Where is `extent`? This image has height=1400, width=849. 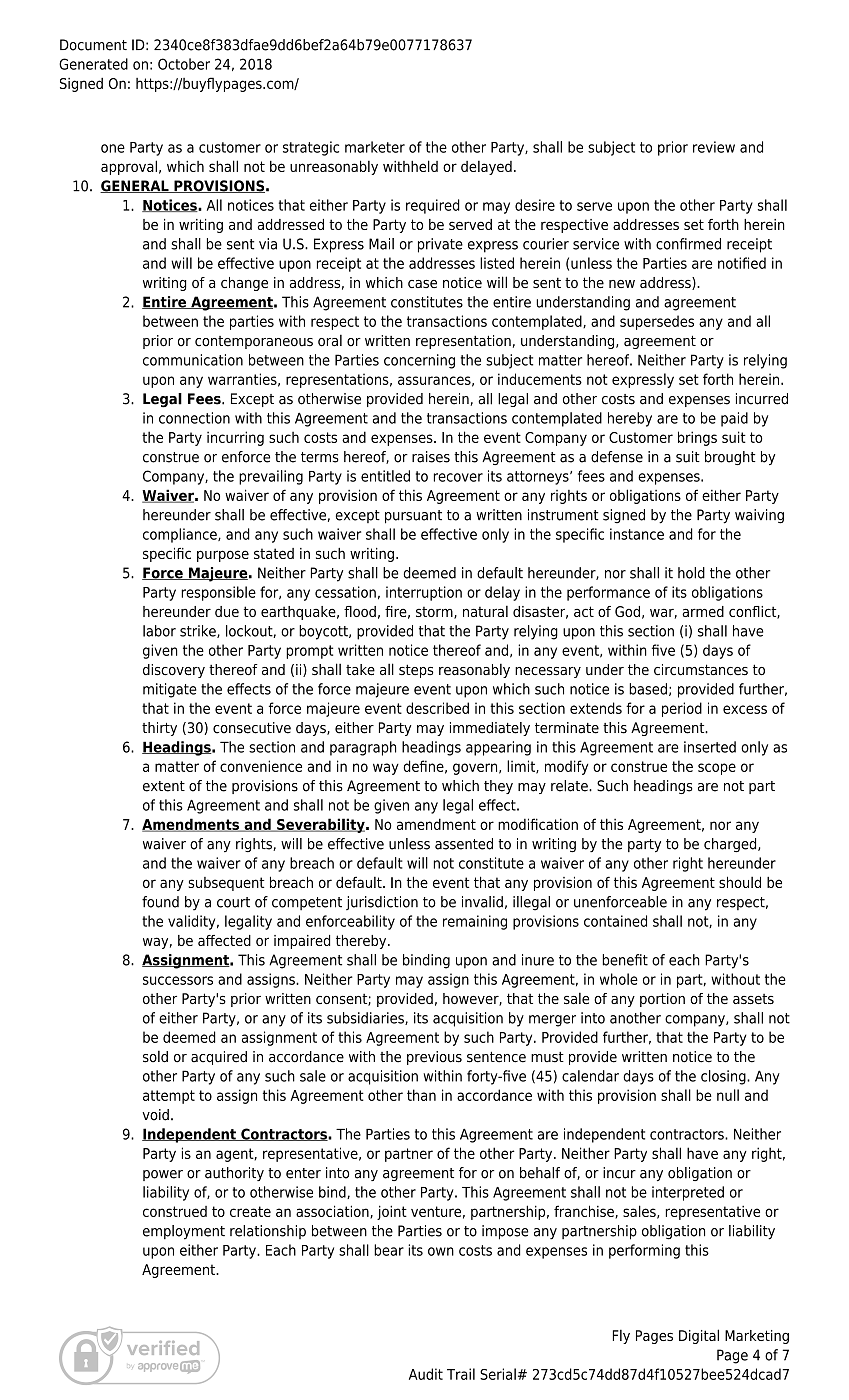
extent is located at coordinates (164, 786).
